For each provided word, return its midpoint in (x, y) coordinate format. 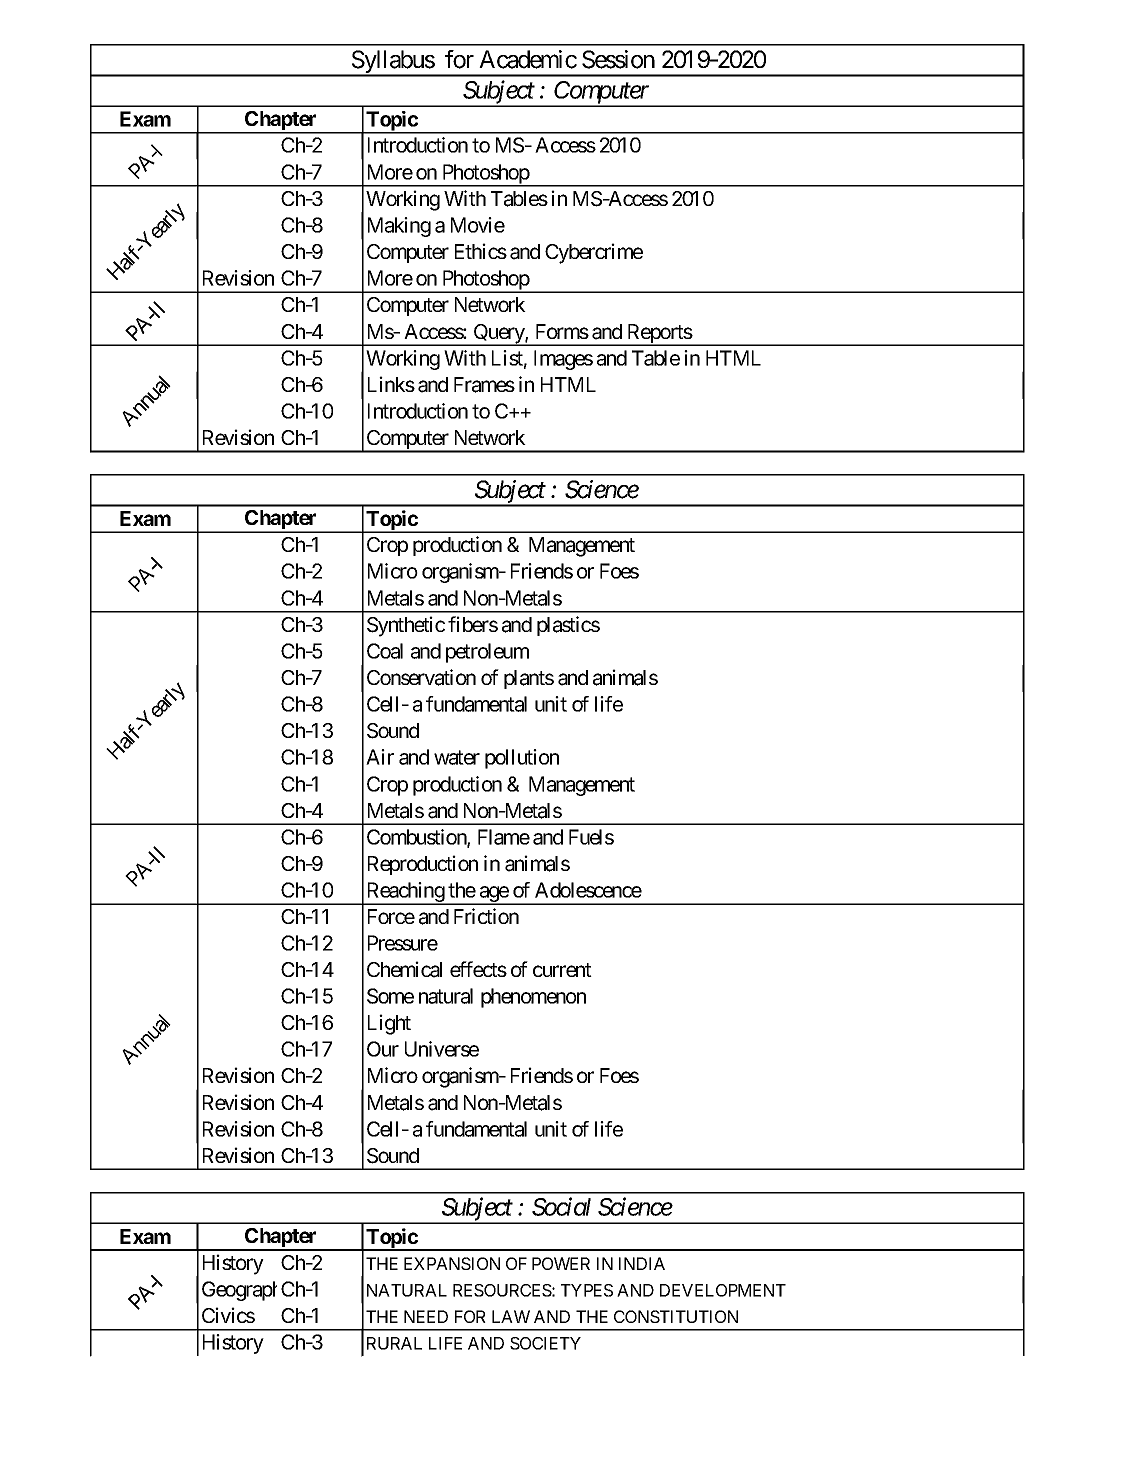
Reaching (405, 893)
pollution (522, 759)
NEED (426, 1316)
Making (399, 227)
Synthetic (406, 626)
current (562, 970)
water (457, 758)
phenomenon (533, 998)
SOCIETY (545, 1343)
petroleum (487, 653)
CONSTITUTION (676, 1316)
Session (618, 59)
